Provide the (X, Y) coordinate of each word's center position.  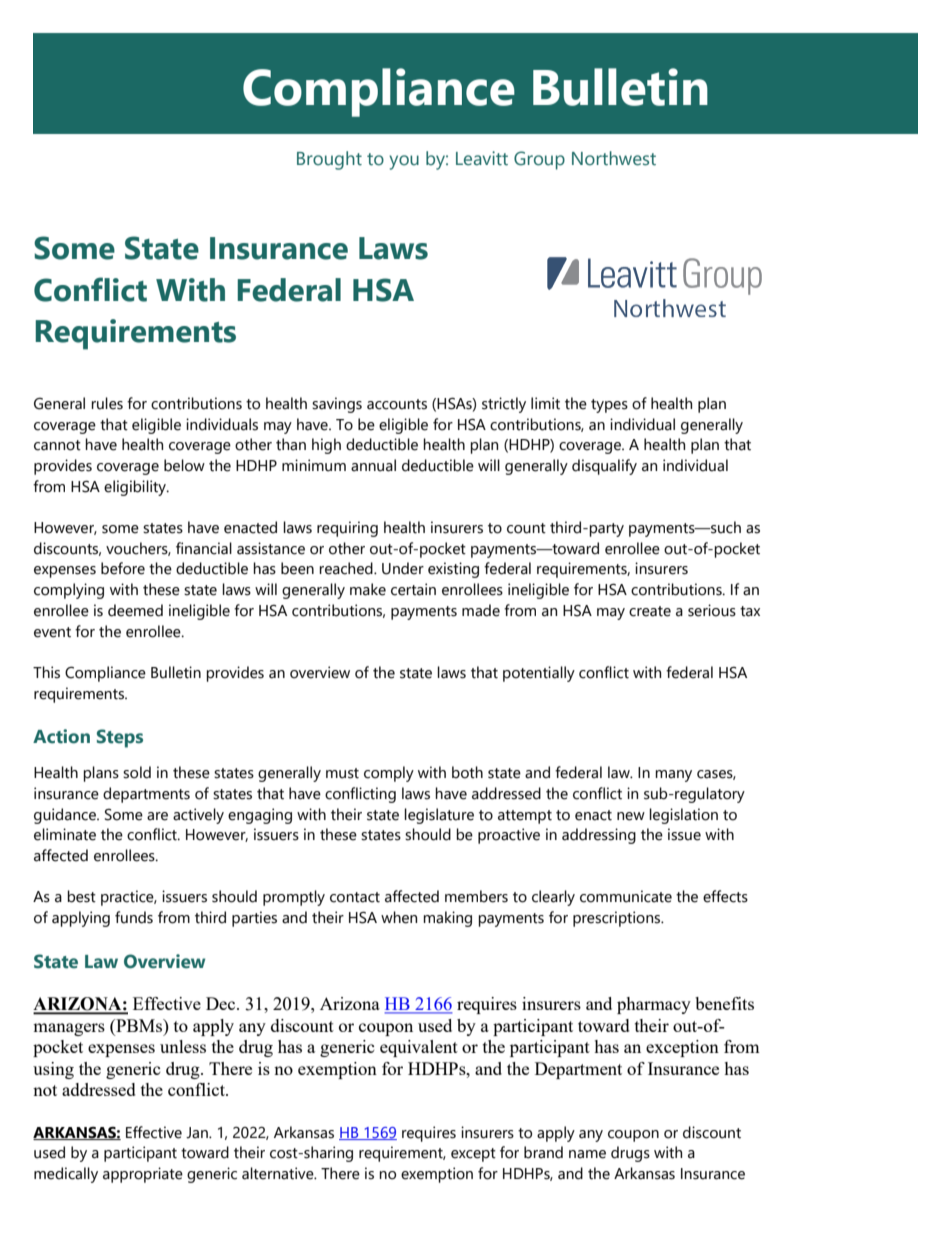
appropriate (143, 1175)
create (650, 611)
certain (413, 589)
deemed (135, 610)
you (404, 162)
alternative (279, 1173)
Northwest (614, 158)
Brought (329, 160)
